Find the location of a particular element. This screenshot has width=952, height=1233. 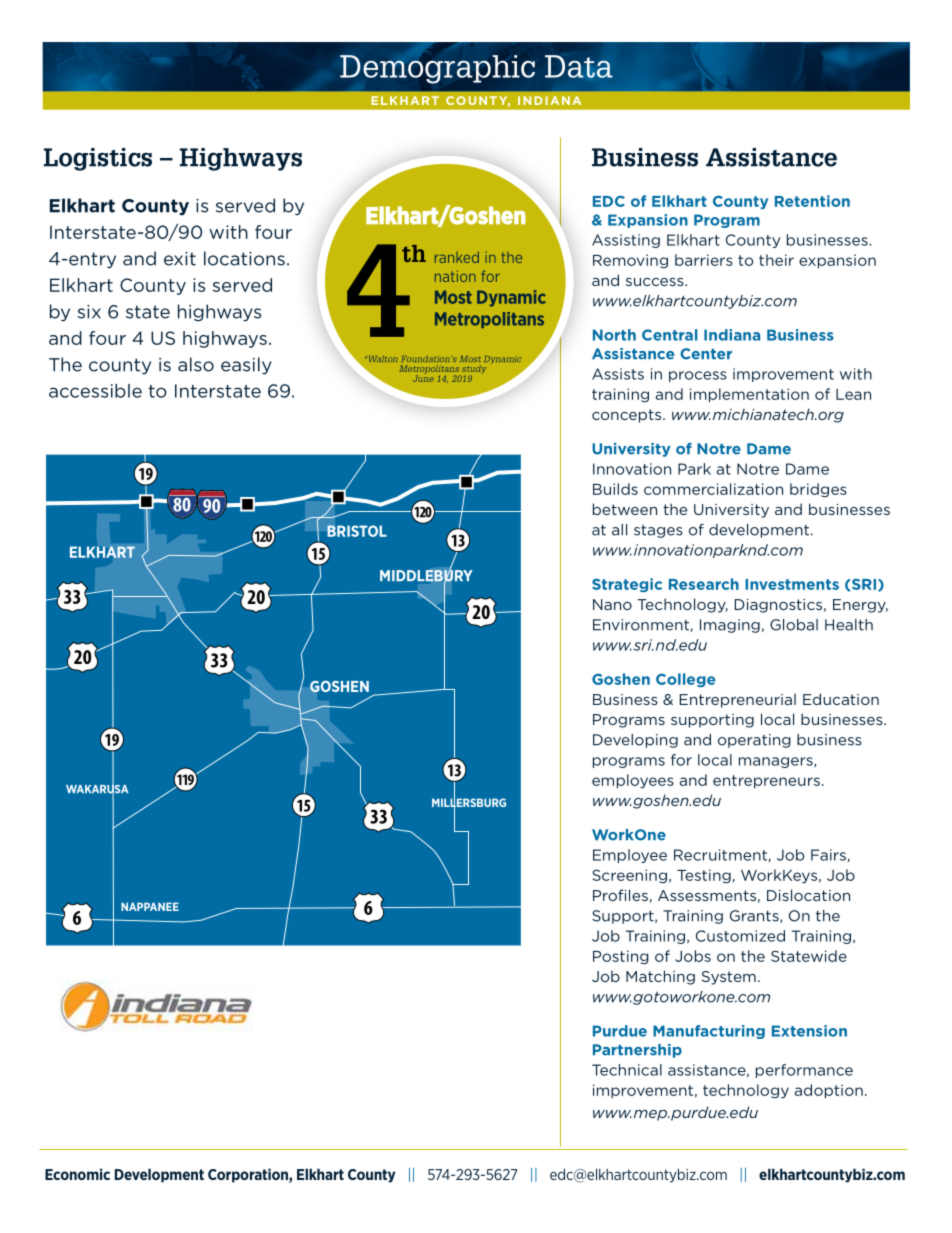

adoption is located at coordinates (828, 1091).
